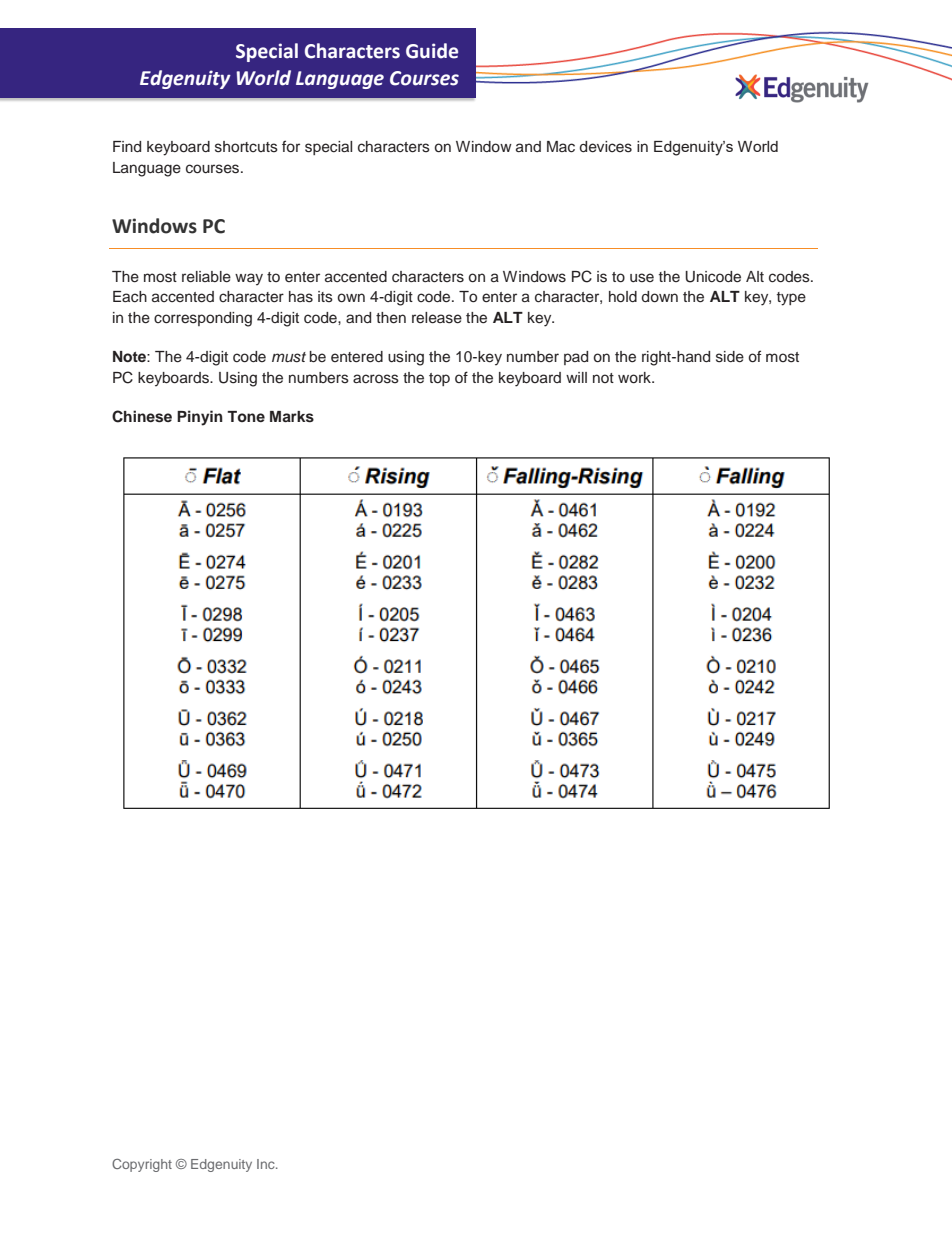 This image has width=952, height=1233. I want to click on Inc, so click(267, 1164).
